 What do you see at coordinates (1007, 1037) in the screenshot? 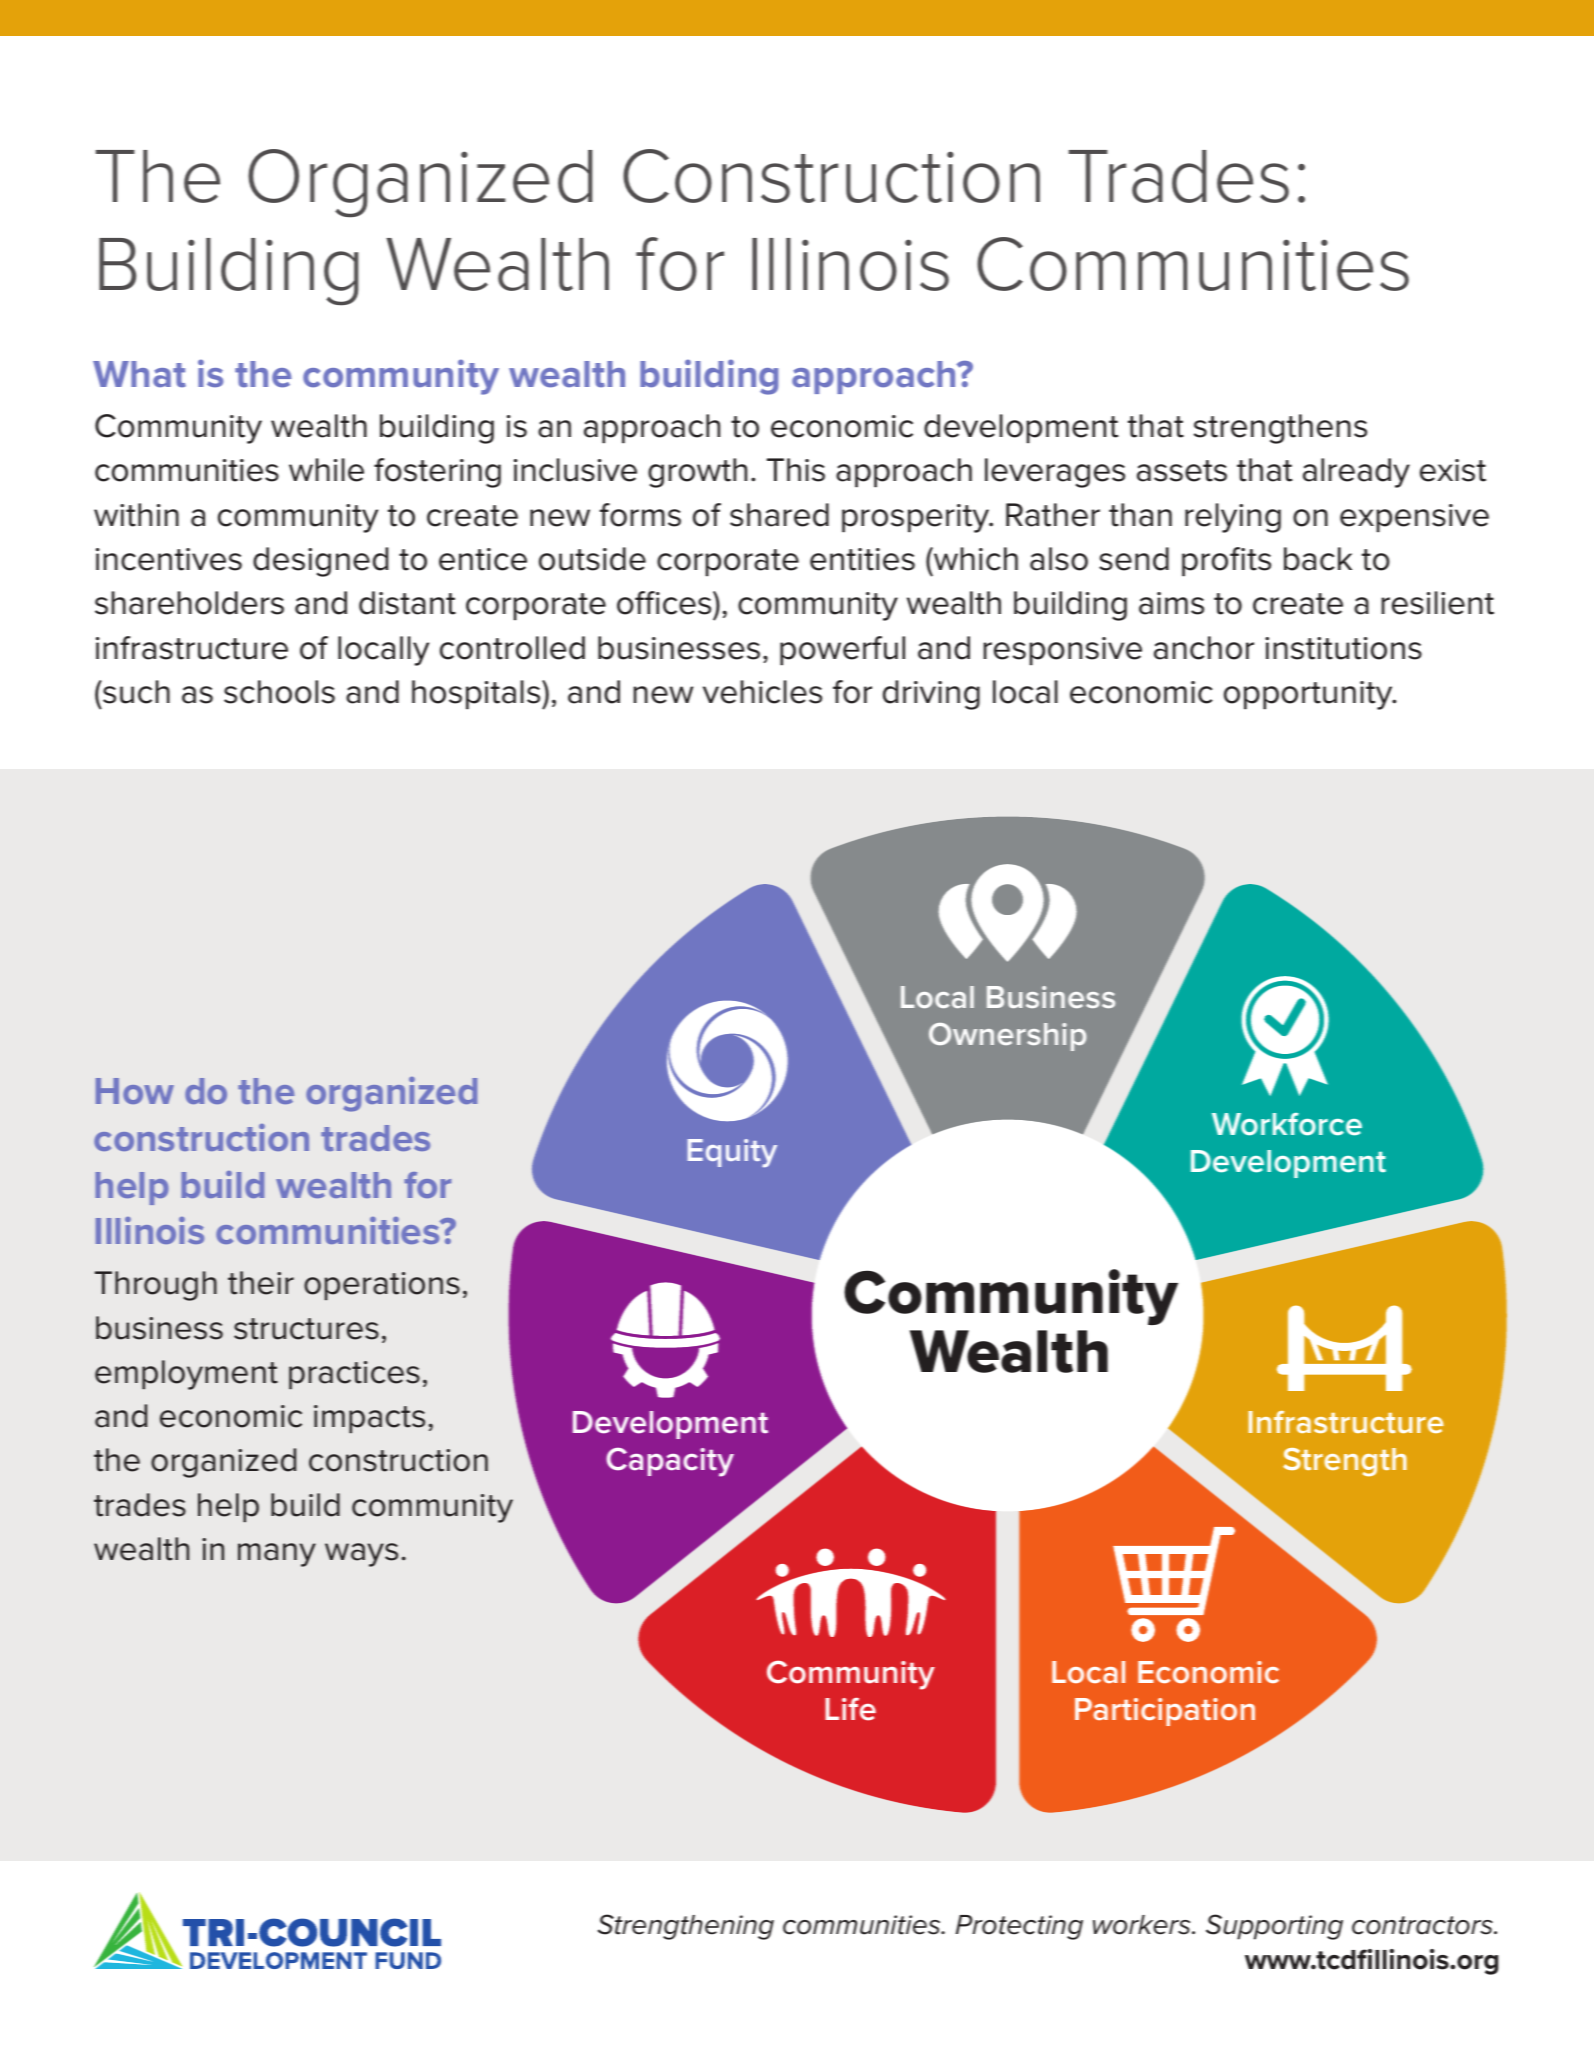
I see `Ownership` at bounding box center [1007, 1037].
